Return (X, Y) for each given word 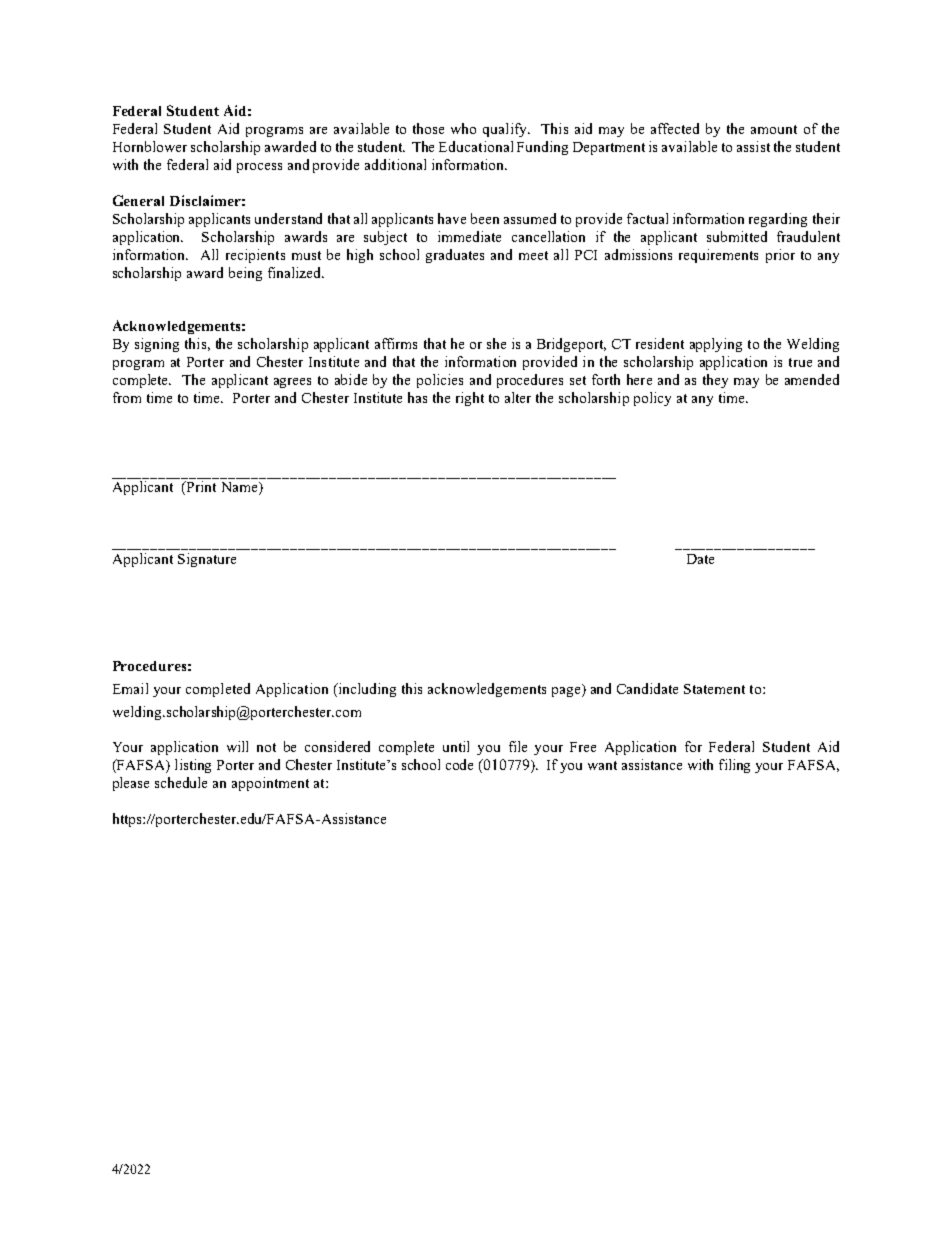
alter (518, 397)
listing (193, 766)
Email (130, 688)
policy (652, 399)
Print (200, 488)
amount (774, 129)
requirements (718, 256)
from (127, 397)
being (245, 274)
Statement (714, 689)
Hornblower (150, 146)
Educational (476, 146)
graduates (455, 256)
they (715, 381)
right (470, 399)
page (567, 690)
